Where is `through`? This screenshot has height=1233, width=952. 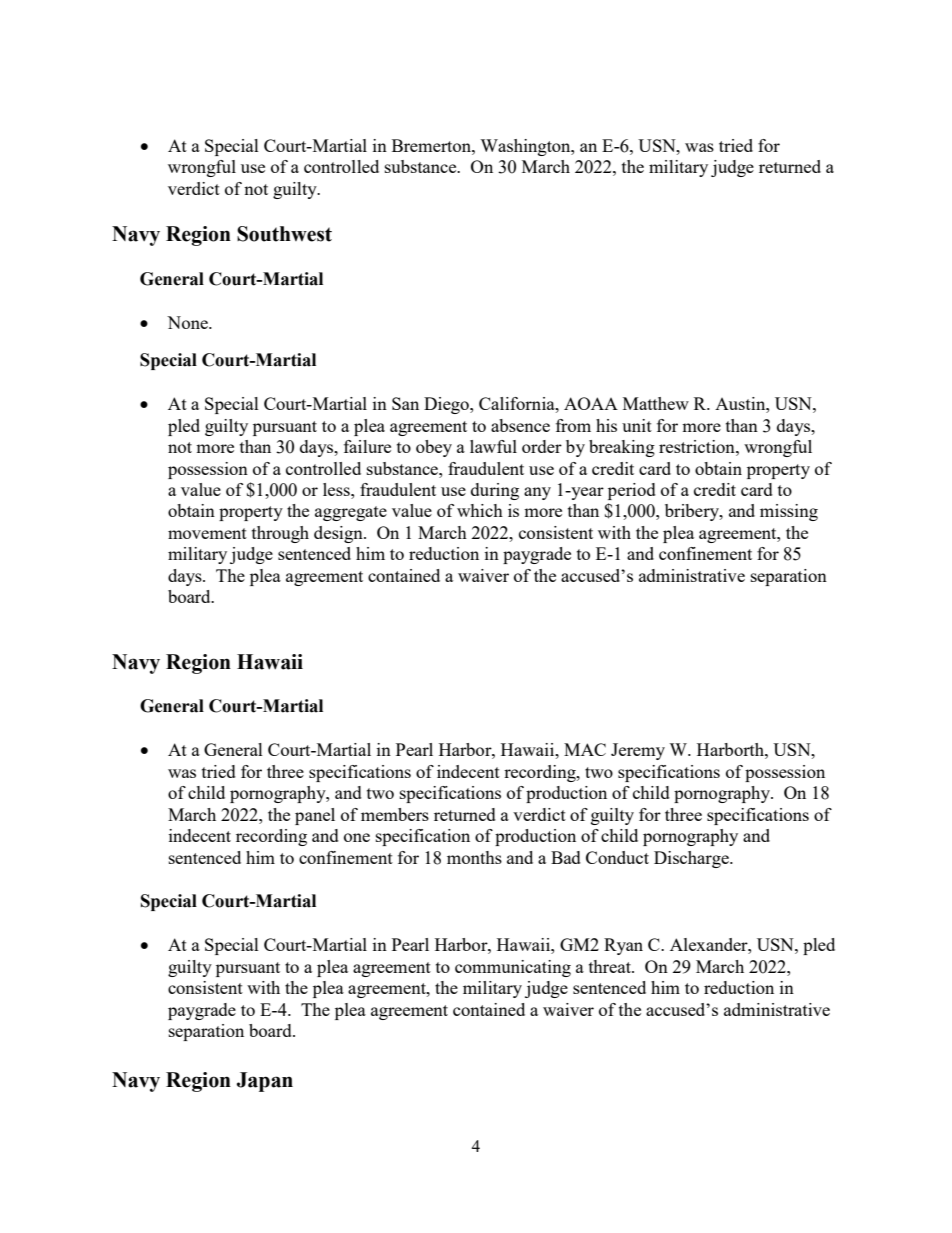
through is located at coordinates (280, 534).
